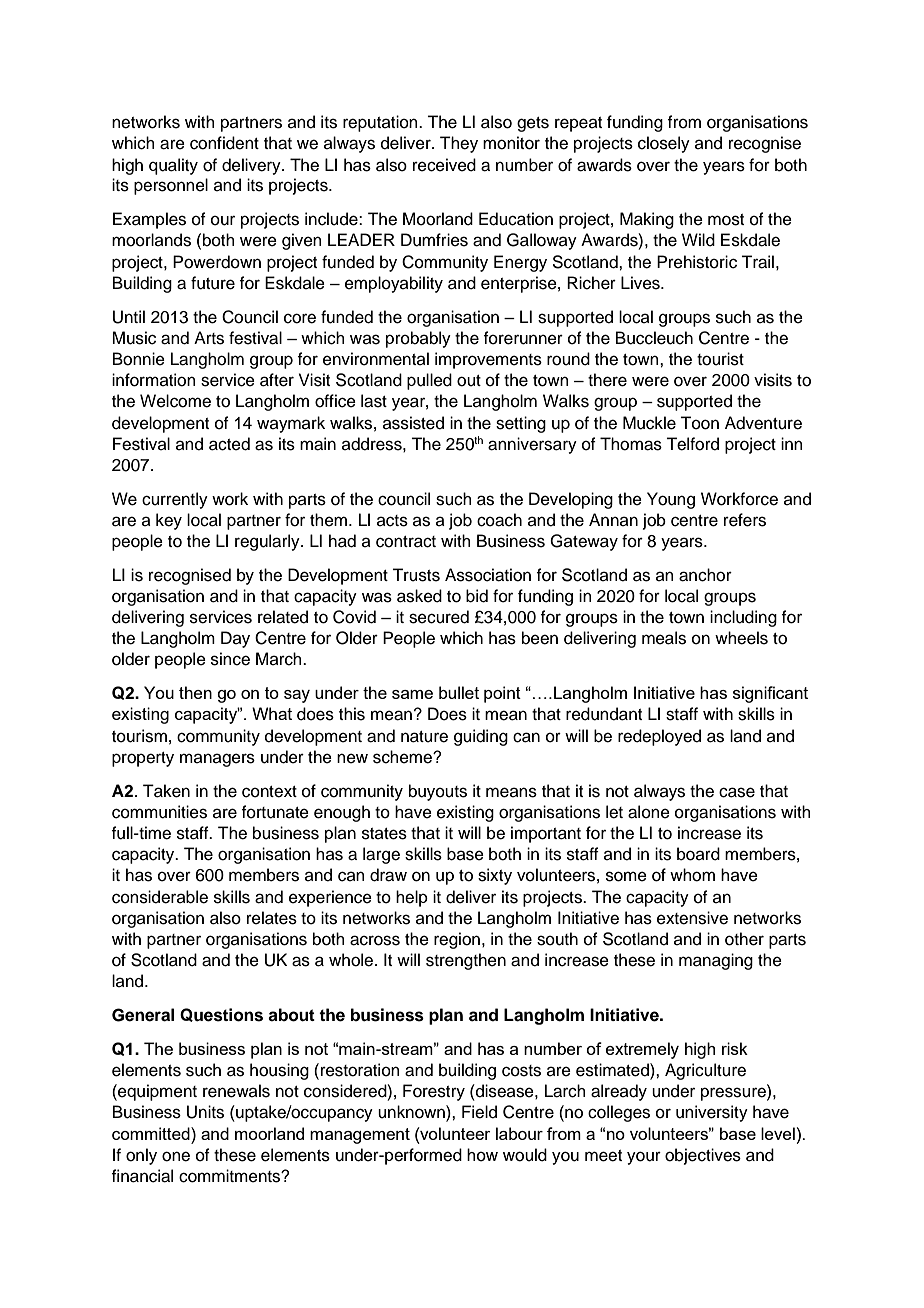 This image has width=924, height=1308. What do you see at coordinates (160, 897) in the image?
I see `considerable` at bounding box center [160, 897].
